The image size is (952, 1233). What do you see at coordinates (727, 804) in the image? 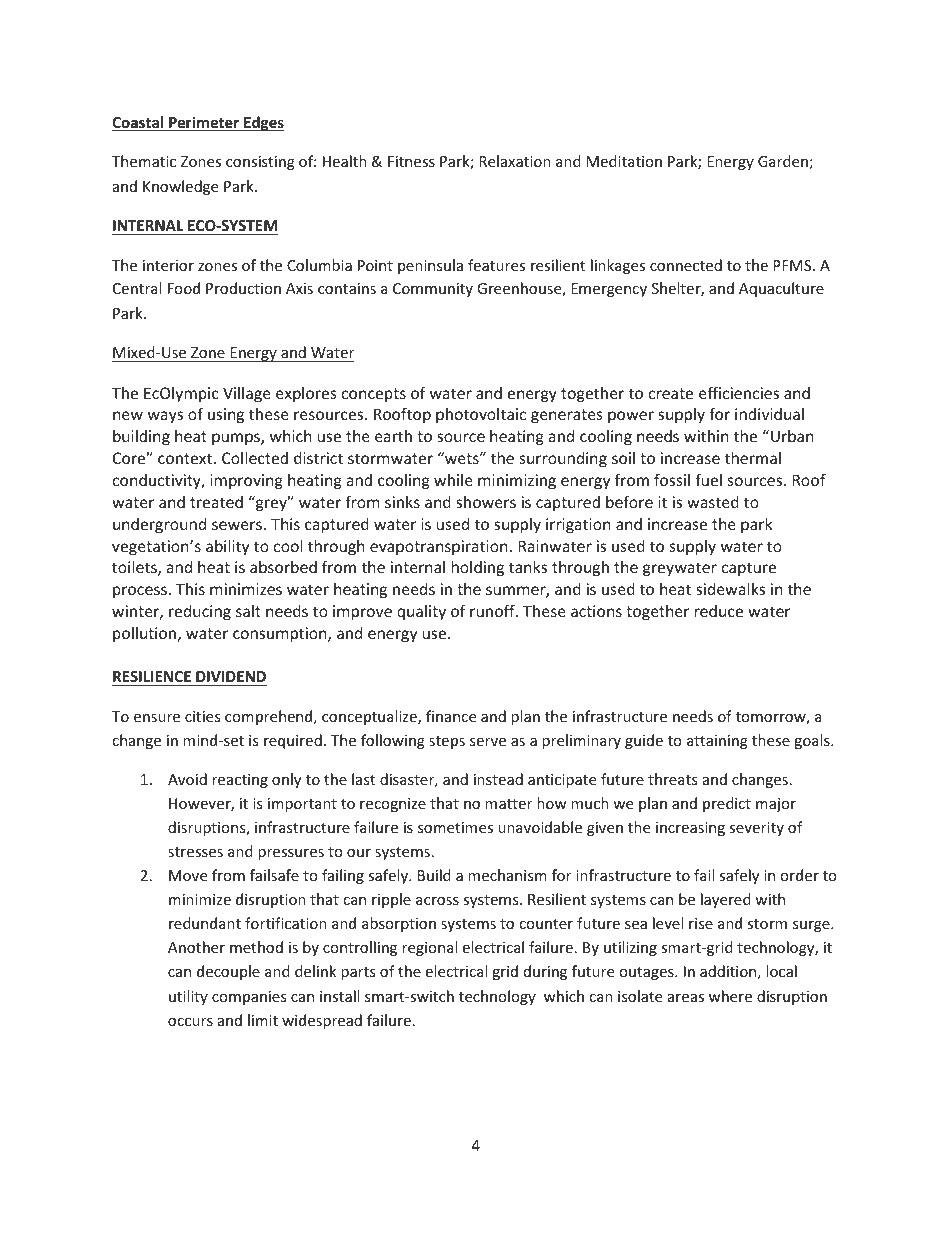
I see `predict` at bounding box center [727, 804].
